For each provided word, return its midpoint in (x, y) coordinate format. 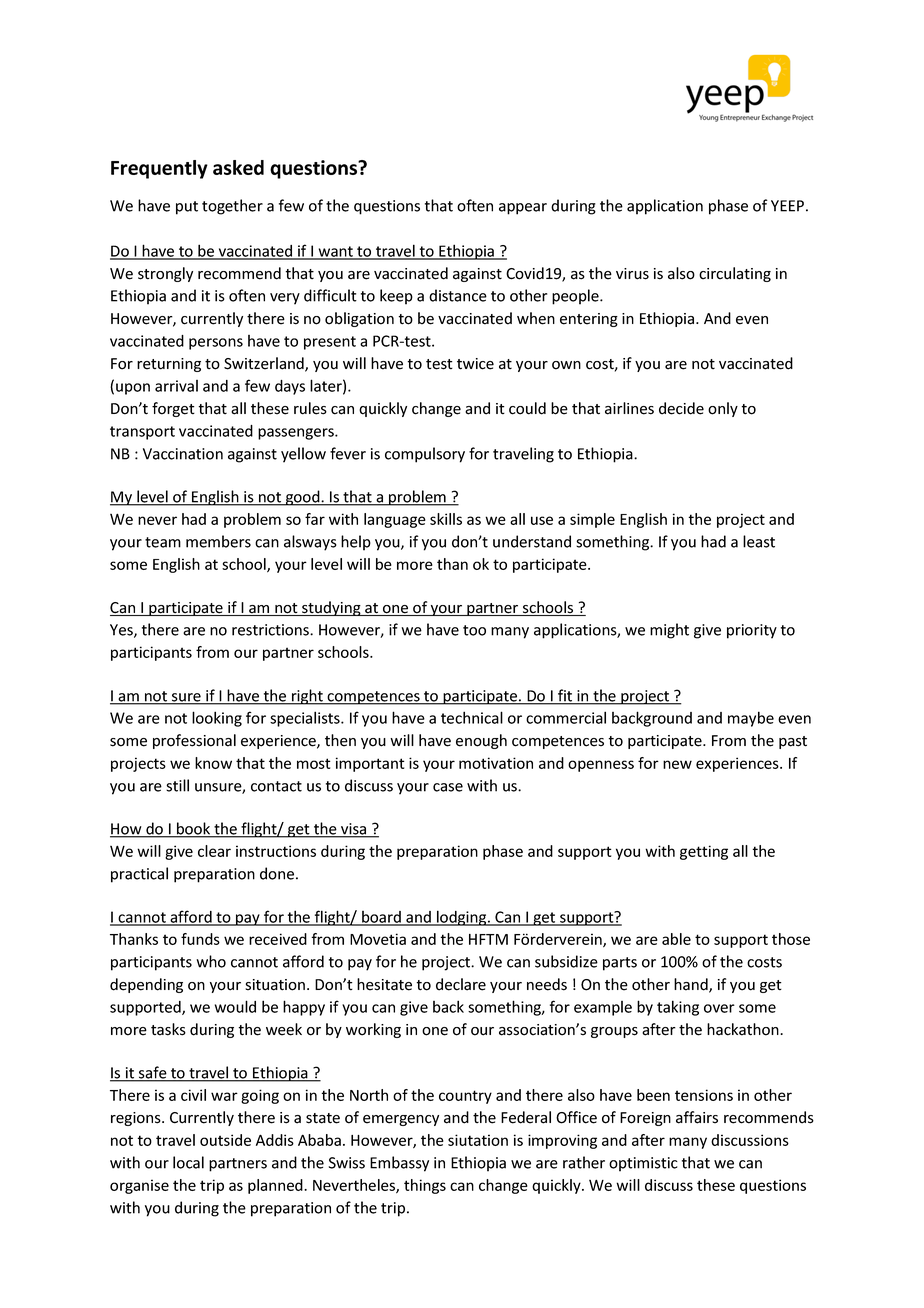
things (425, 1186)
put (187, 208)
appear (523, 209)
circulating (735, 274)
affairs (697, 1117)
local (188, 1162)
